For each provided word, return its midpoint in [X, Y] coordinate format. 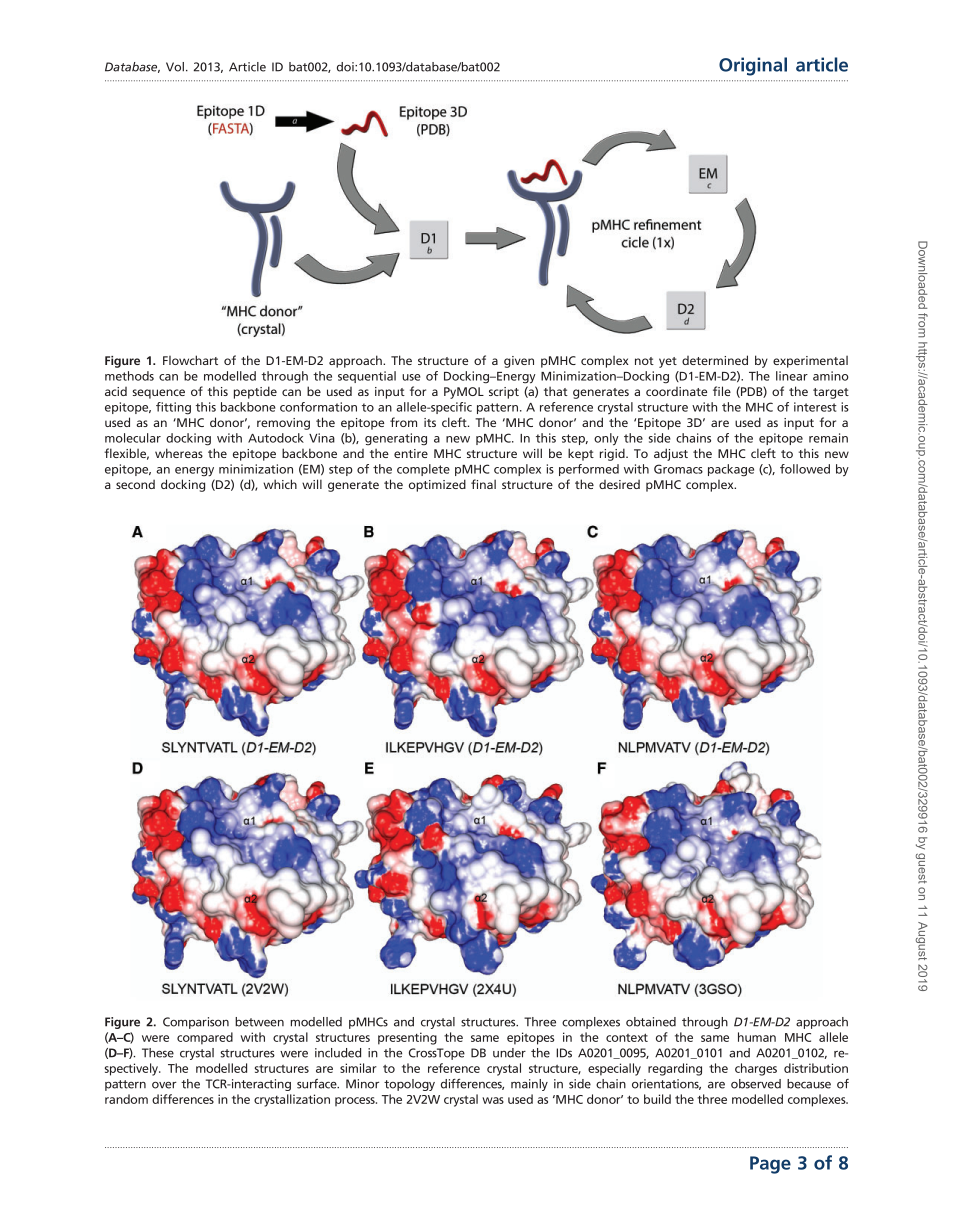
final [483, 484]
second [135, 484]
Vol [175, 67]
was [493, 1100]
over [164, 1085]
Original [753, 66]
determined [715, 360]
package [731, 470]
